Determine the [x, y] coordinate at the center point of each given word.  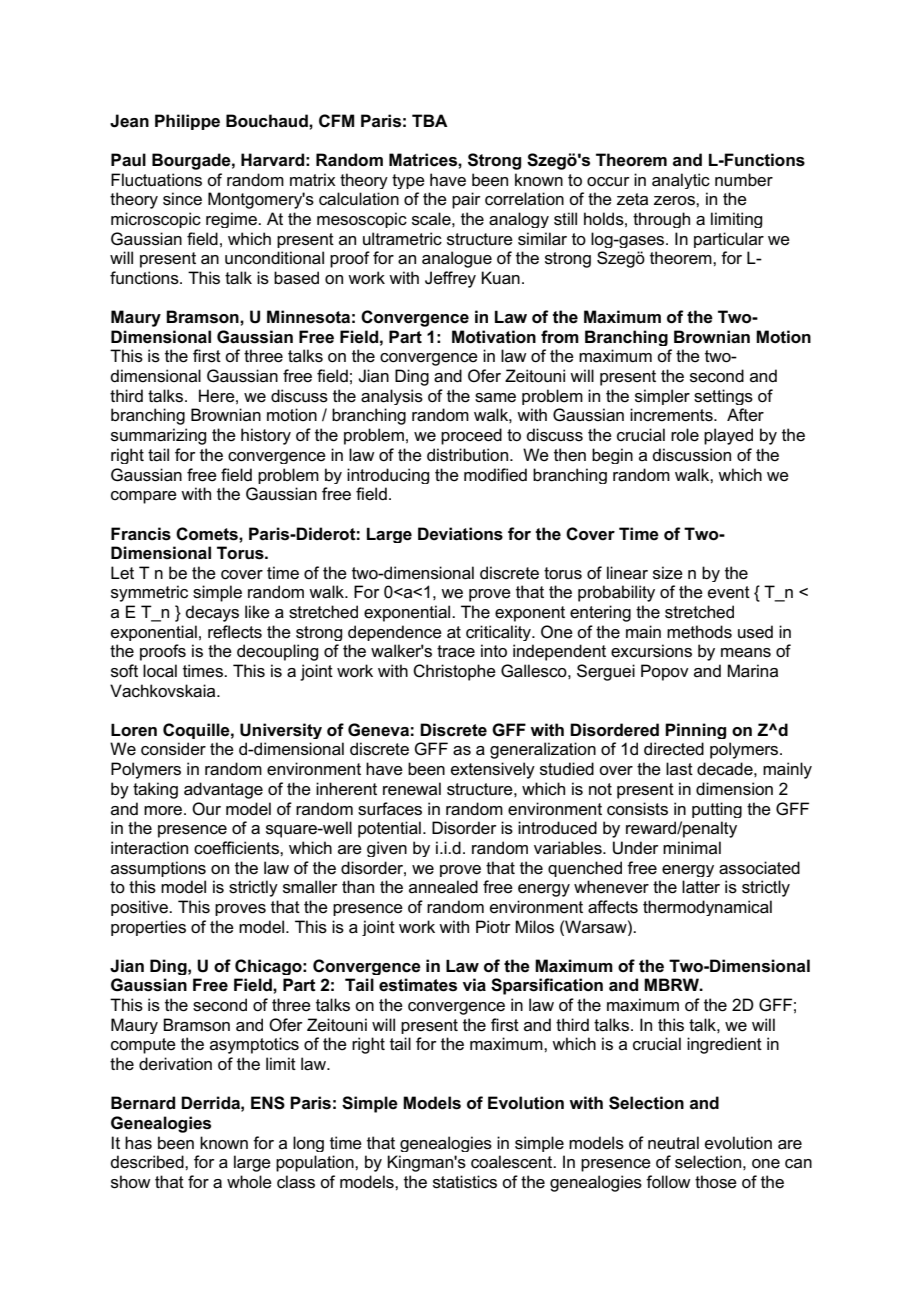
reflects [235, 632]
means [746, 653]
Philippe [187, 122]
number [744, 179]
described [148, 1162]
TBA [430, 120]
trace [456, 651]
